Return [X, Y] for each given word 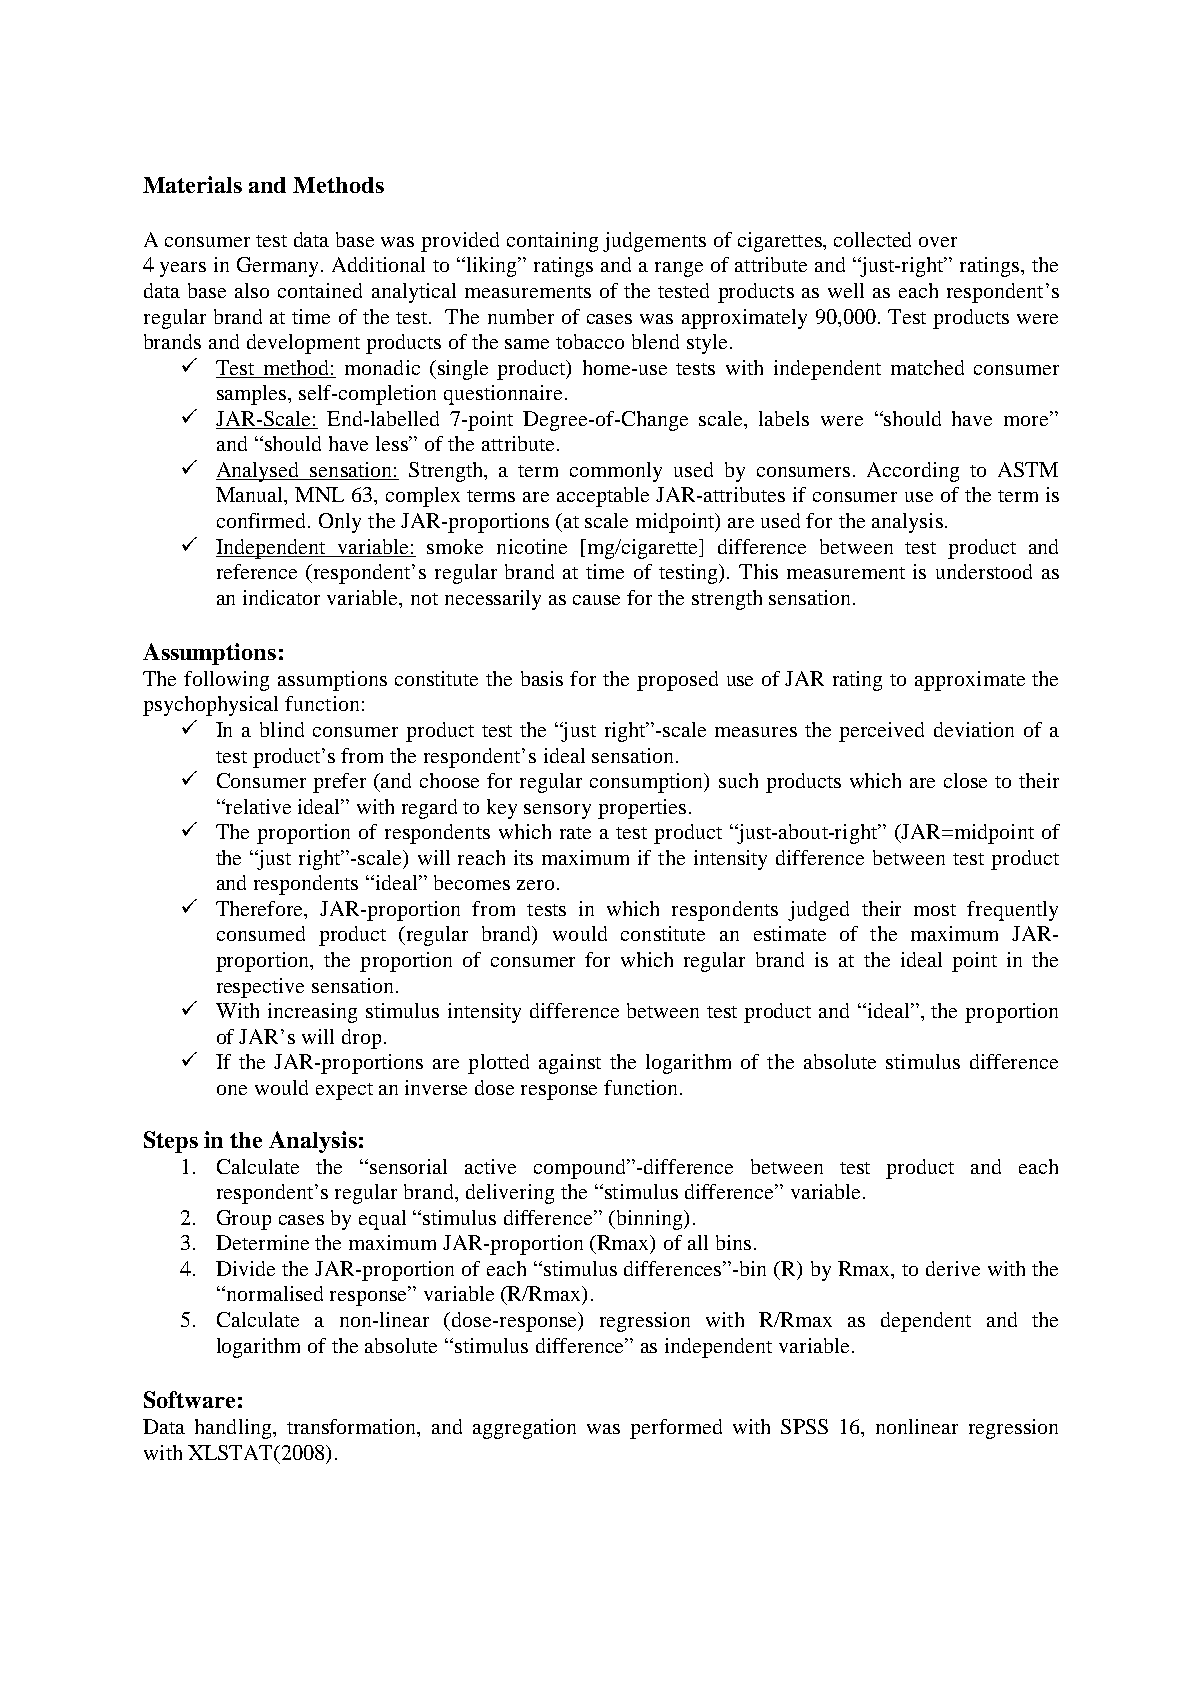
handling [234, 1429]
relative [257, 806]
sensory [557, 811]
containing [552, 242]
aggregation [524, 1429]
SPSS [804, 1426]
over [938, 242]
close [965, 780]
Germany [279, 267]
